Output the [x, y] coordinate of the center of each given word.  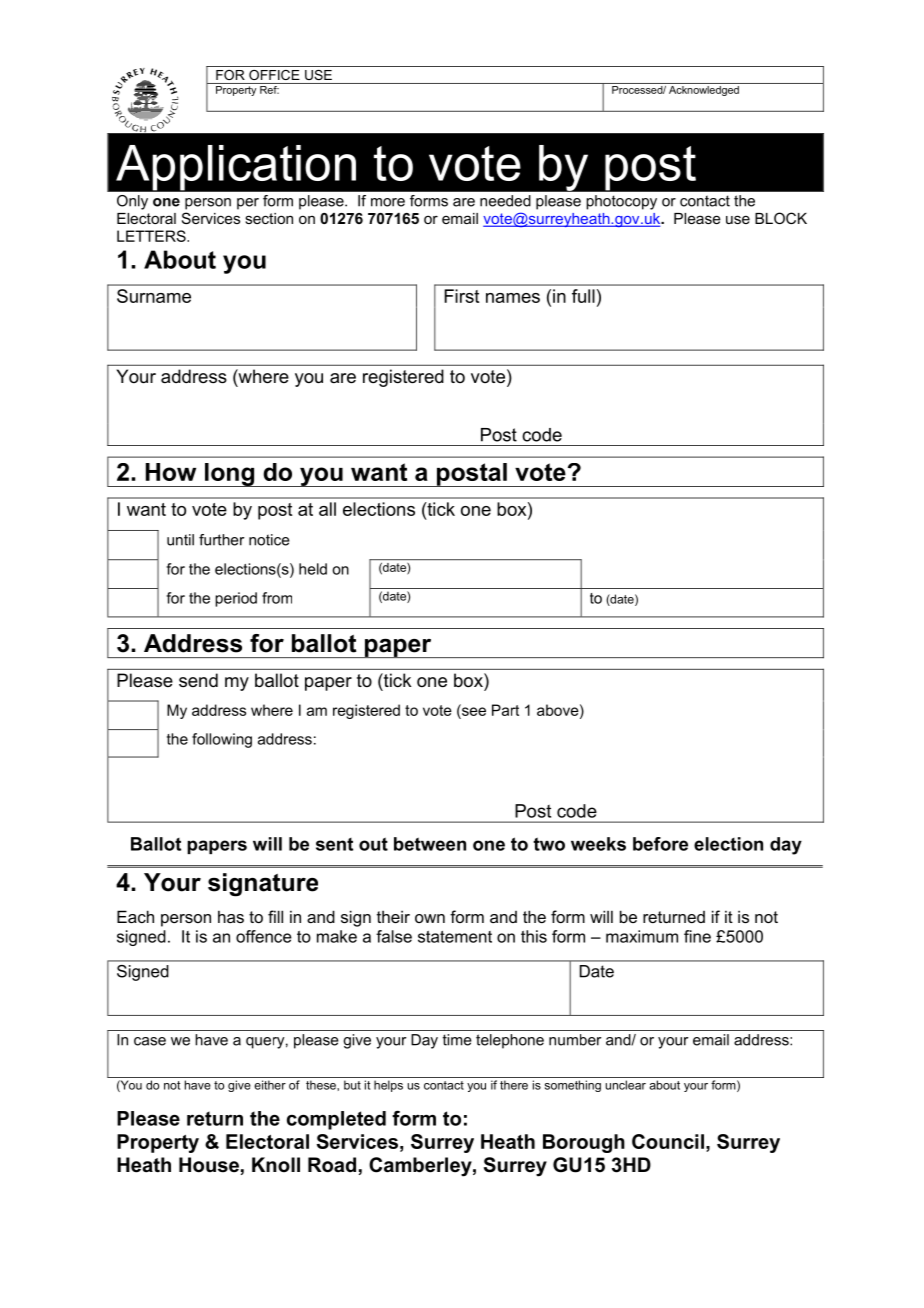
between [430, 844]
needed [505, 201]
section [269, 218]
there [514, 1085]
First [461, 296]
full [583, 296]
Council [668, 1141]
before [660, 844]
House [209, 1165]
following [222, 740]
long [230, 475]
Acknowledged [704, 89]
